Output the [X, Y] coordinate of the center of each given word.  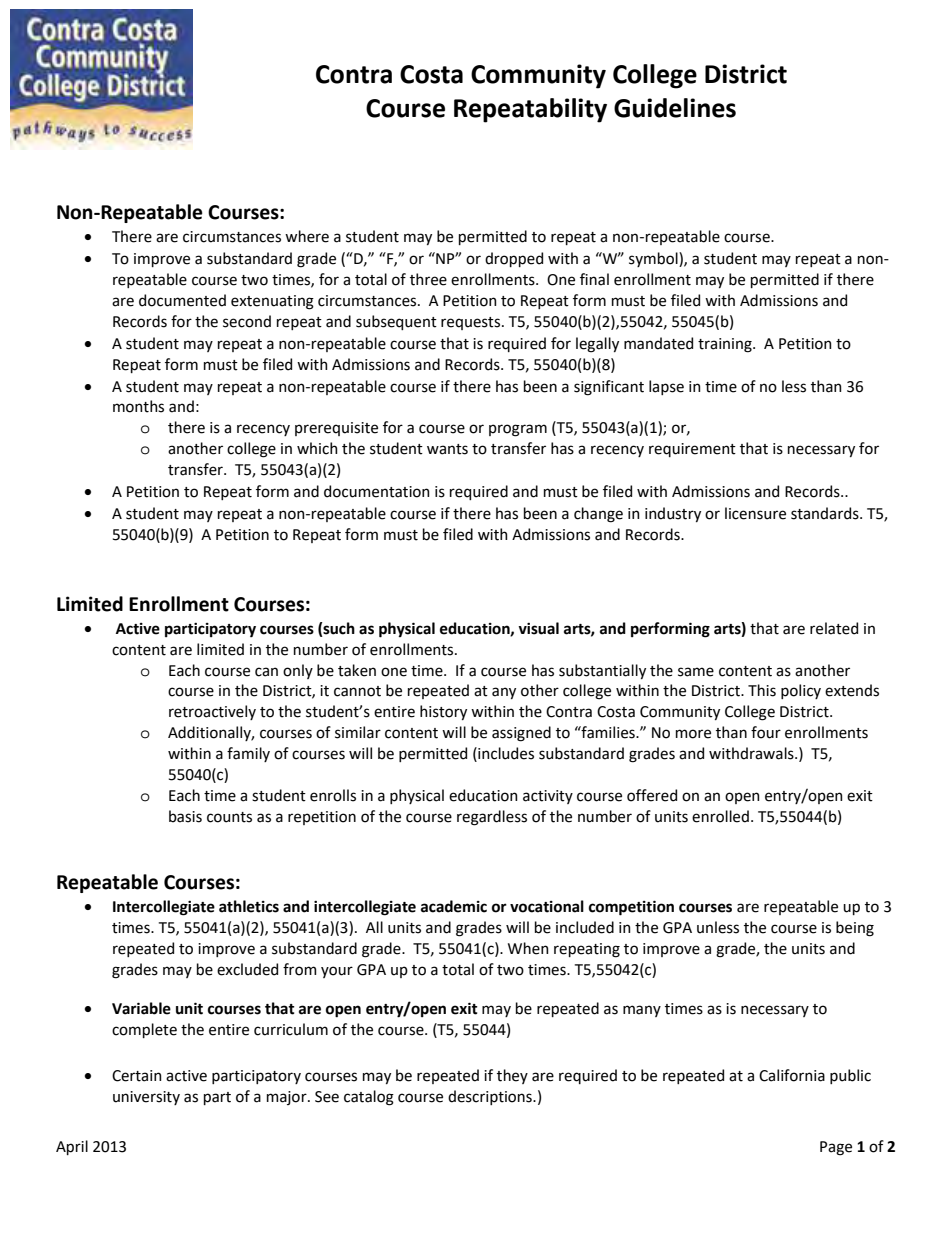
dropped [514, 259]
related [834, 628]
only [298, 671]
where [307, 236]
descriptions [491, 1097]
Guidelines [675, 108]
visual [538, 628]
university [146, 1098]
